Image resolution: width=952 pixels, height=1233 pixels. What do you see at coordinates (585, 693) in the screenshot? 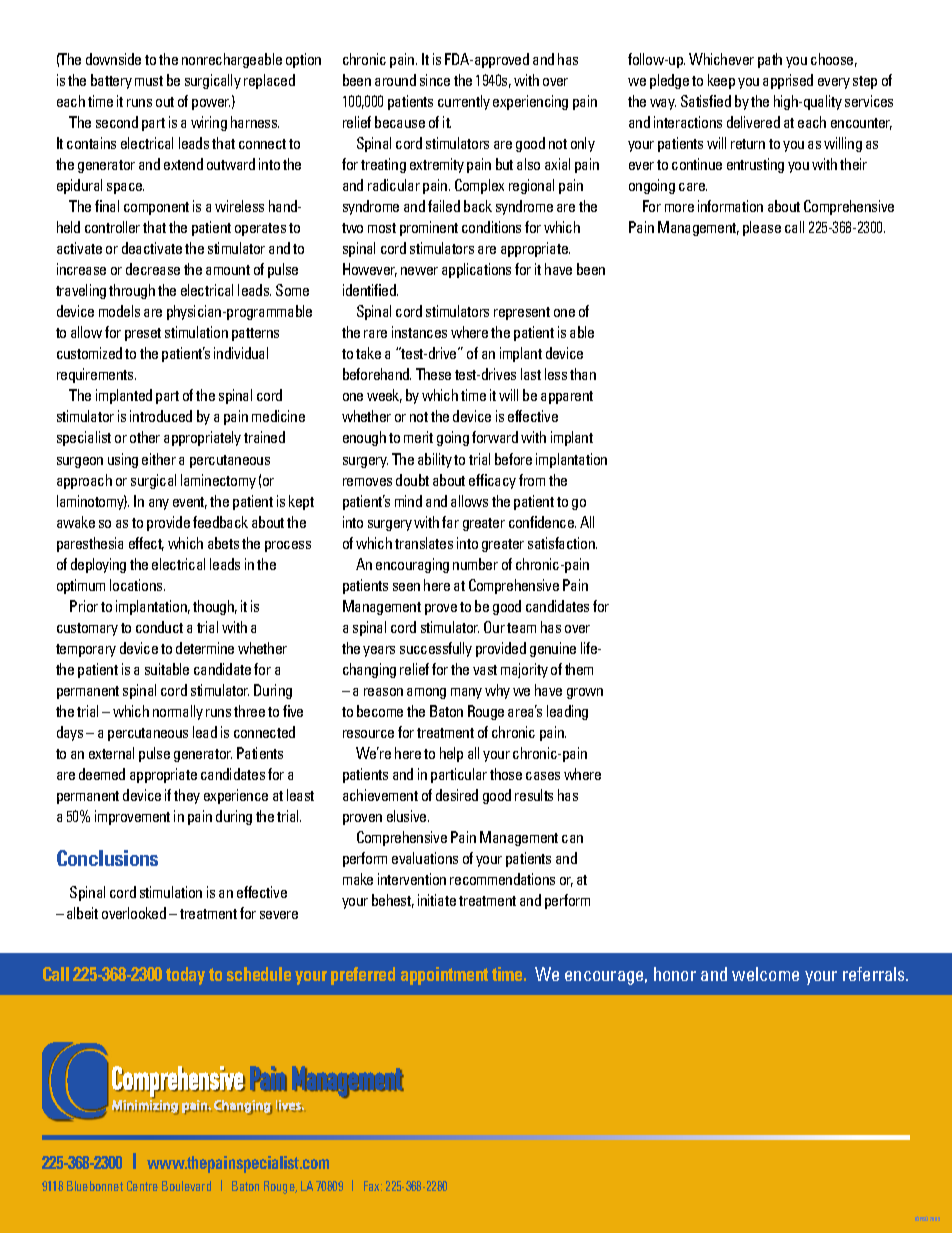
I see `grown` at bounding box center [585, 693].
